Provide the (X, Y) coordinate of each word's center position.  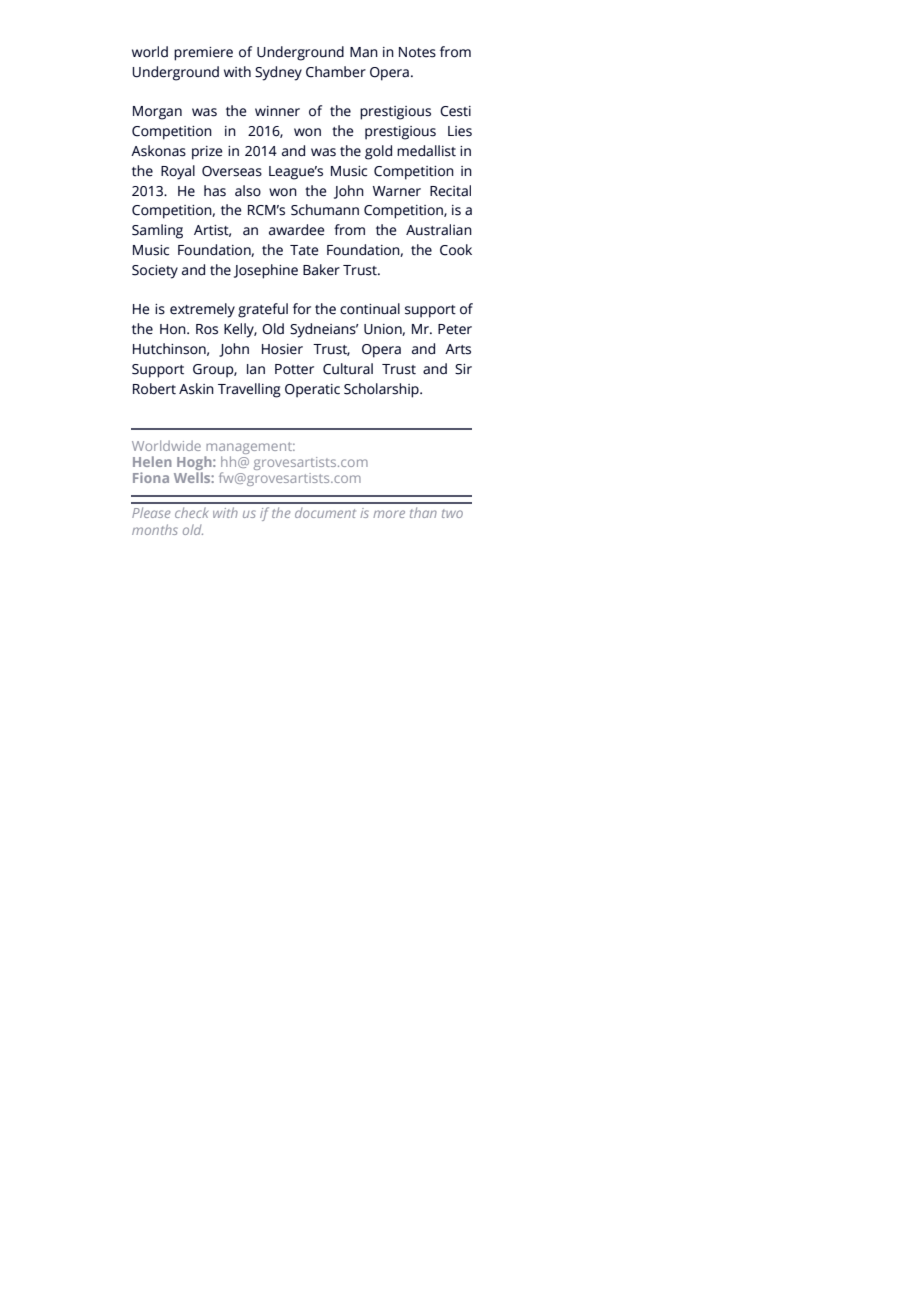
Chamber (336, 72)
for (302, 309)
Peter (455, 329)
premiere (203, 54)
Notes (417, 52)
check (191, 512)
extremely (202, 310)
